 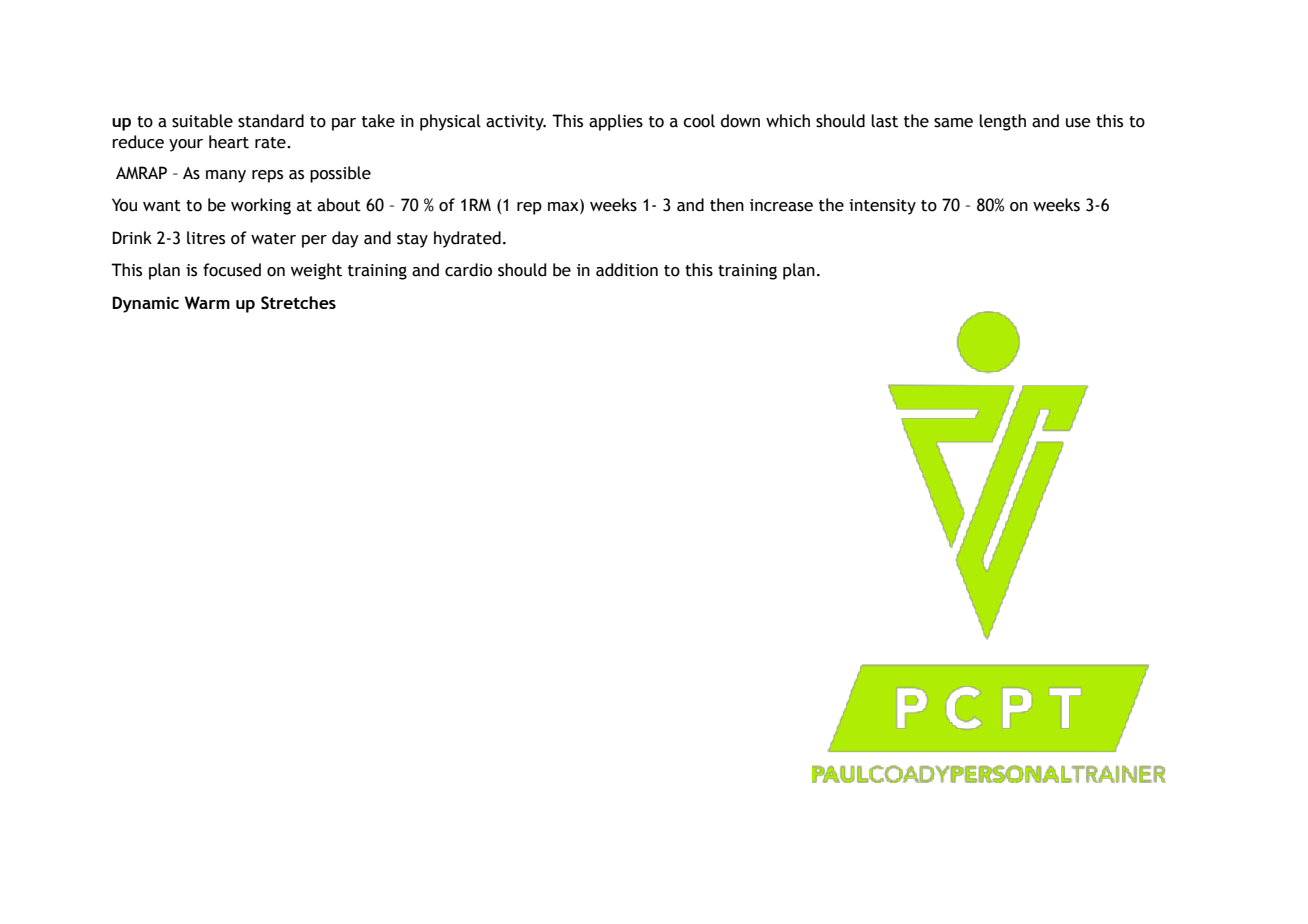 I want to click on possible, so click(x=340, y=174).
